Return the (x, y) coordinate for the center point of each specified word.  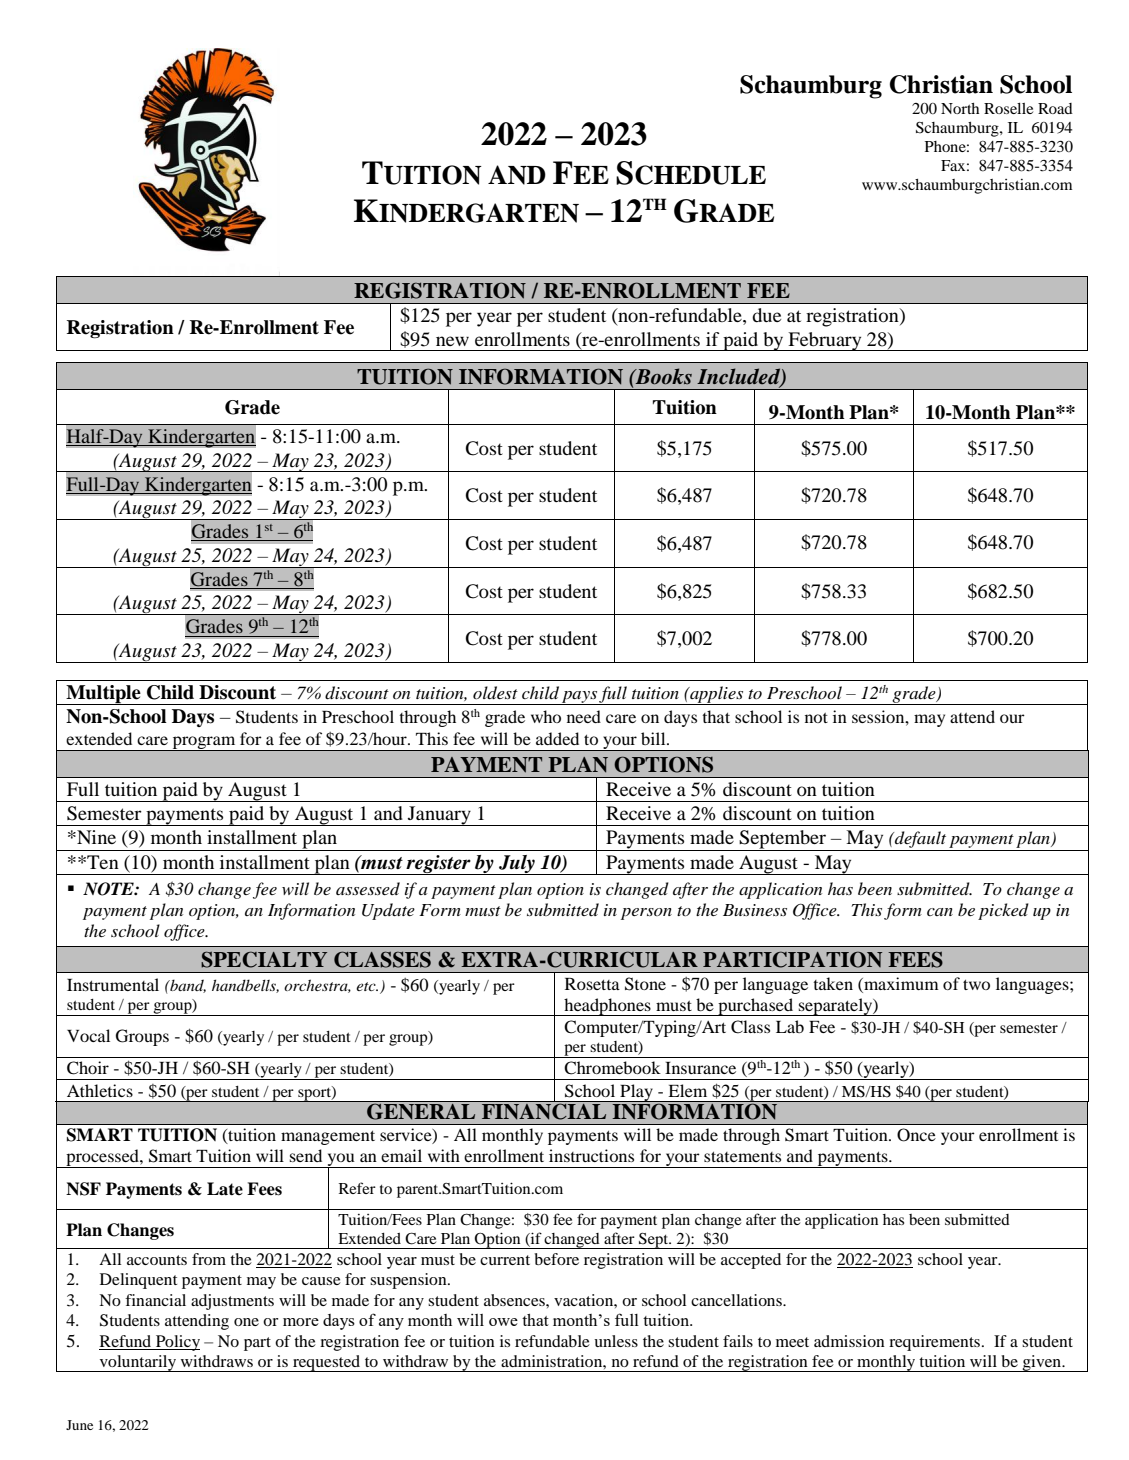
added (557, 738)
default (920, 841)
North (960, 108)
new (452, 341)
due (766, 315)
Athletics (100, 1090)
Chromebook (612, 1068)
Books (662, 376)
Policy (177, 1343)
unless (616, 1341)
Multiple (103, 695)
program (204, 743)
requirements (934, 1343)
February (825, 341)
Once (916, 1135)
